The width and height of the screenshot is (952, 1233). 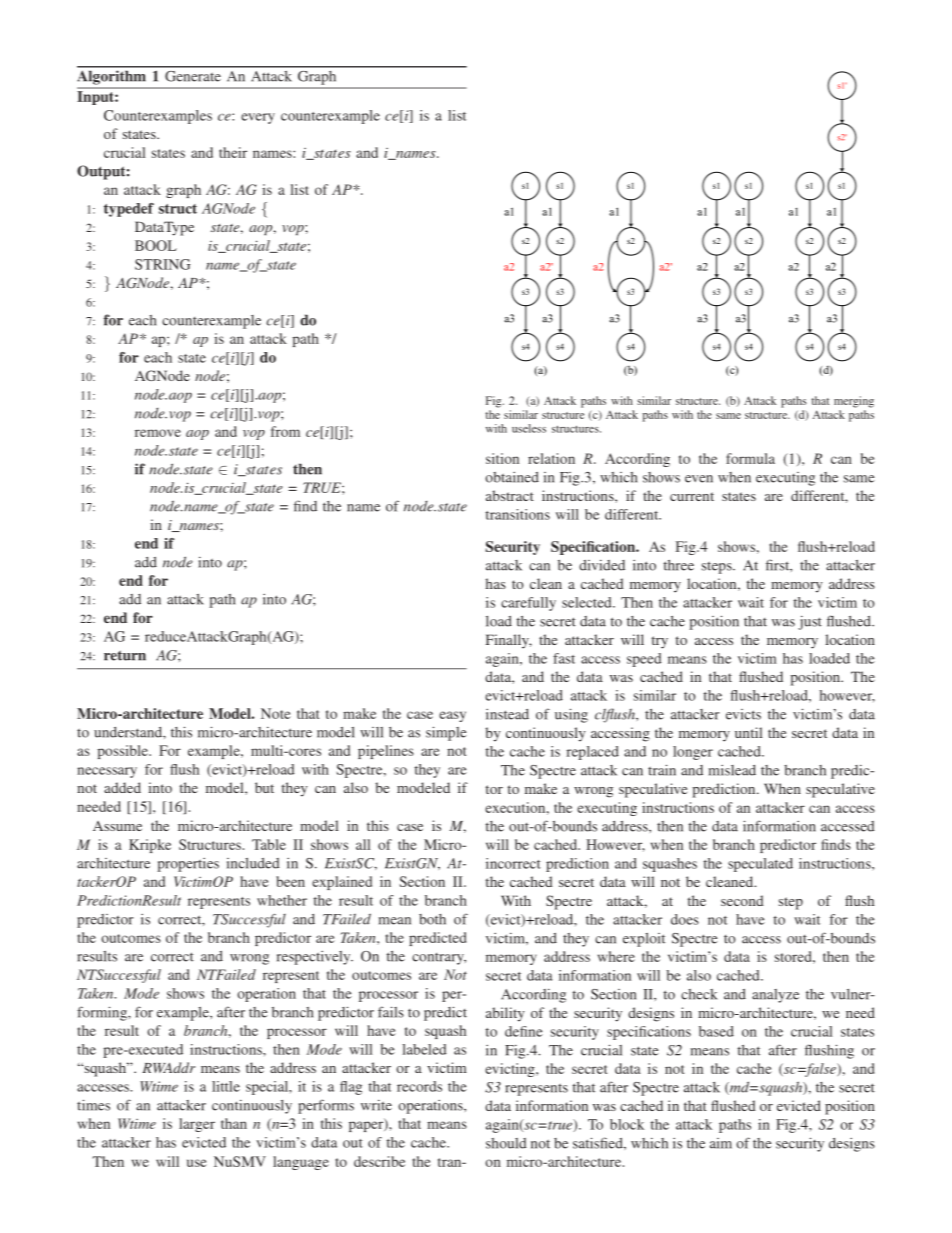 What do you see at coordinates (721, 1143) in the screenshot?
I see `aim` at bounding box center [721, 1143].
